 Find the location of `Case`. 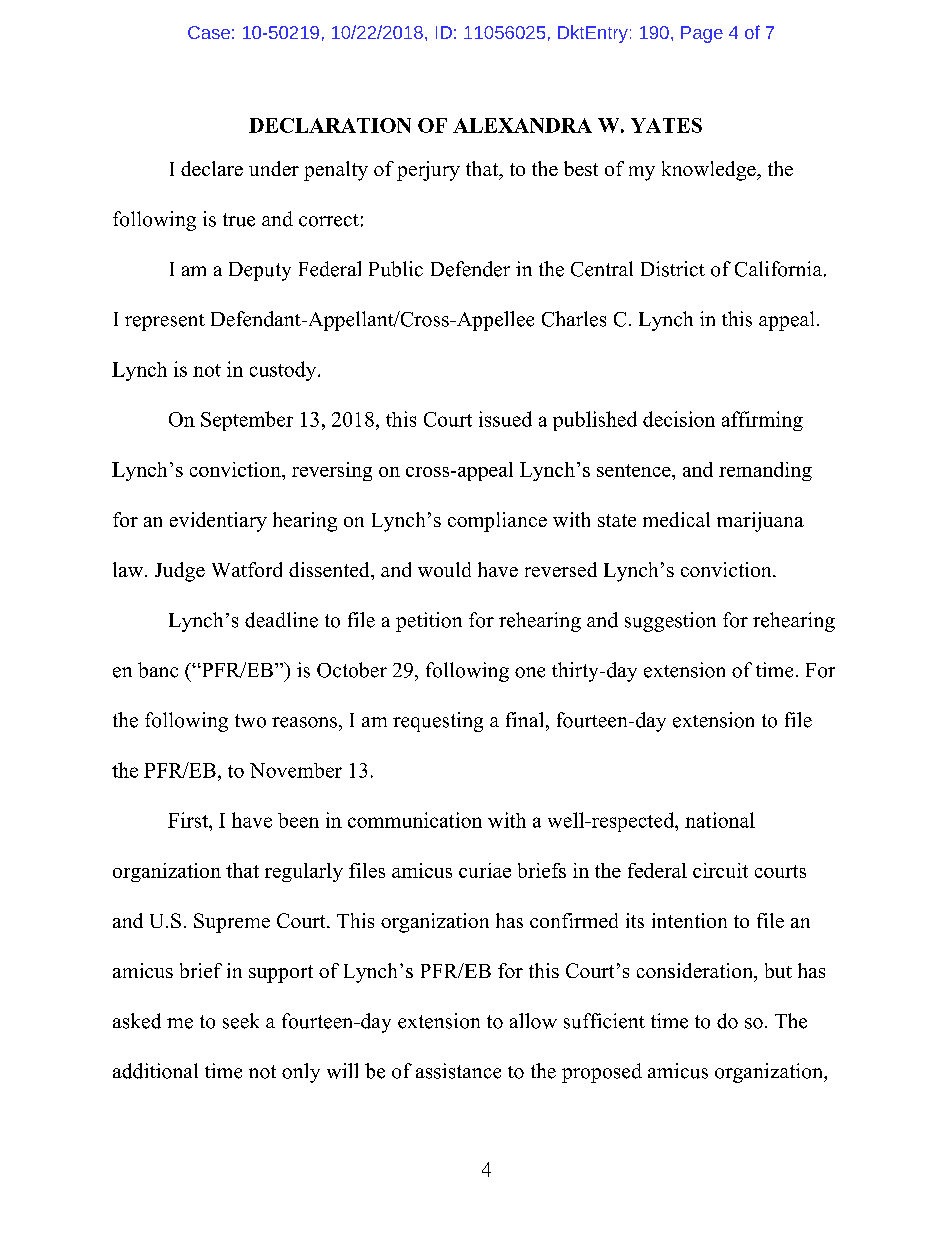

Case is located at coordinates (209, 32).
